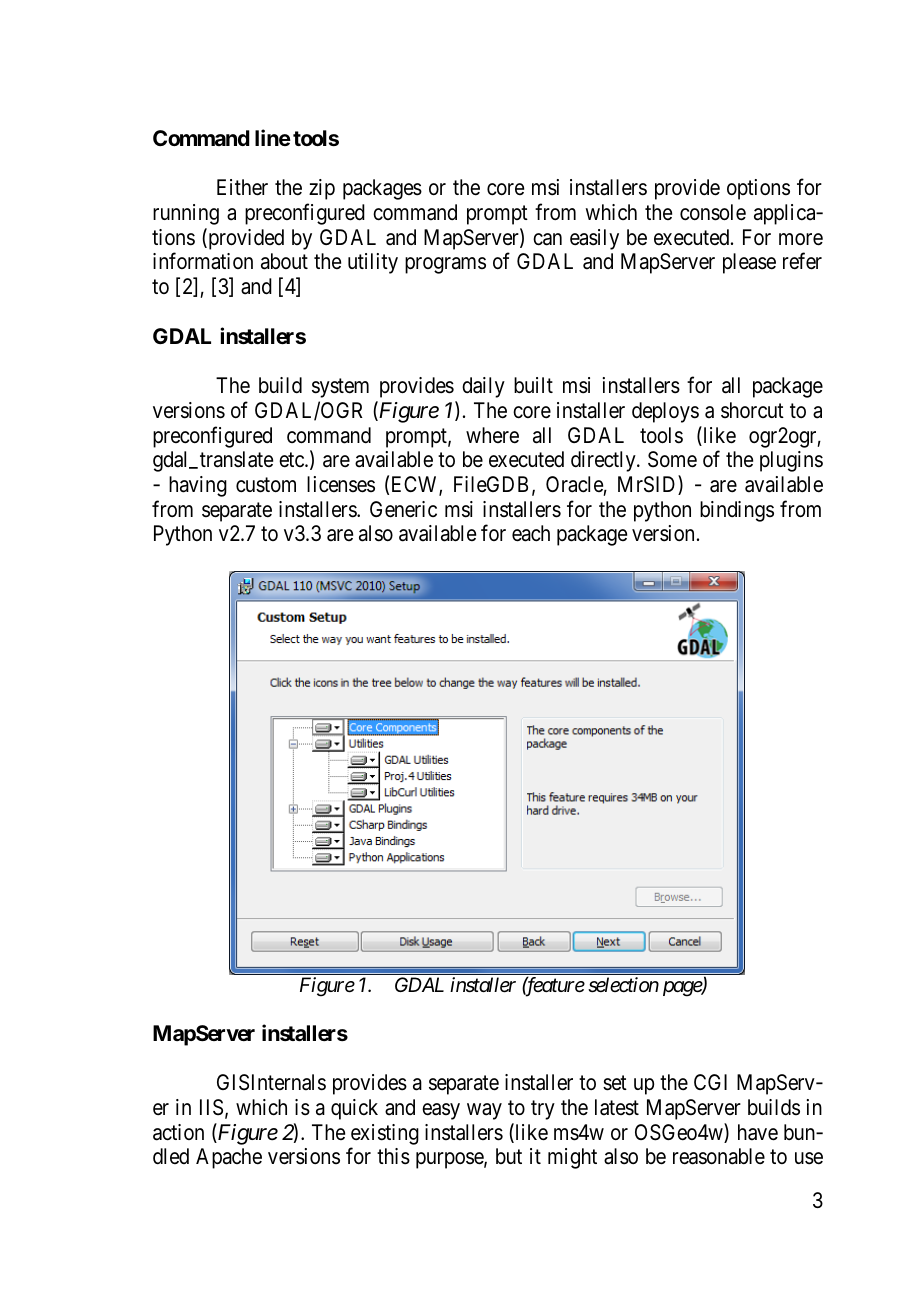 This screenshot has width=924, height=1305. Describe the element at coordinates (531, 533) in the screenshot. I see `each` at that location.
